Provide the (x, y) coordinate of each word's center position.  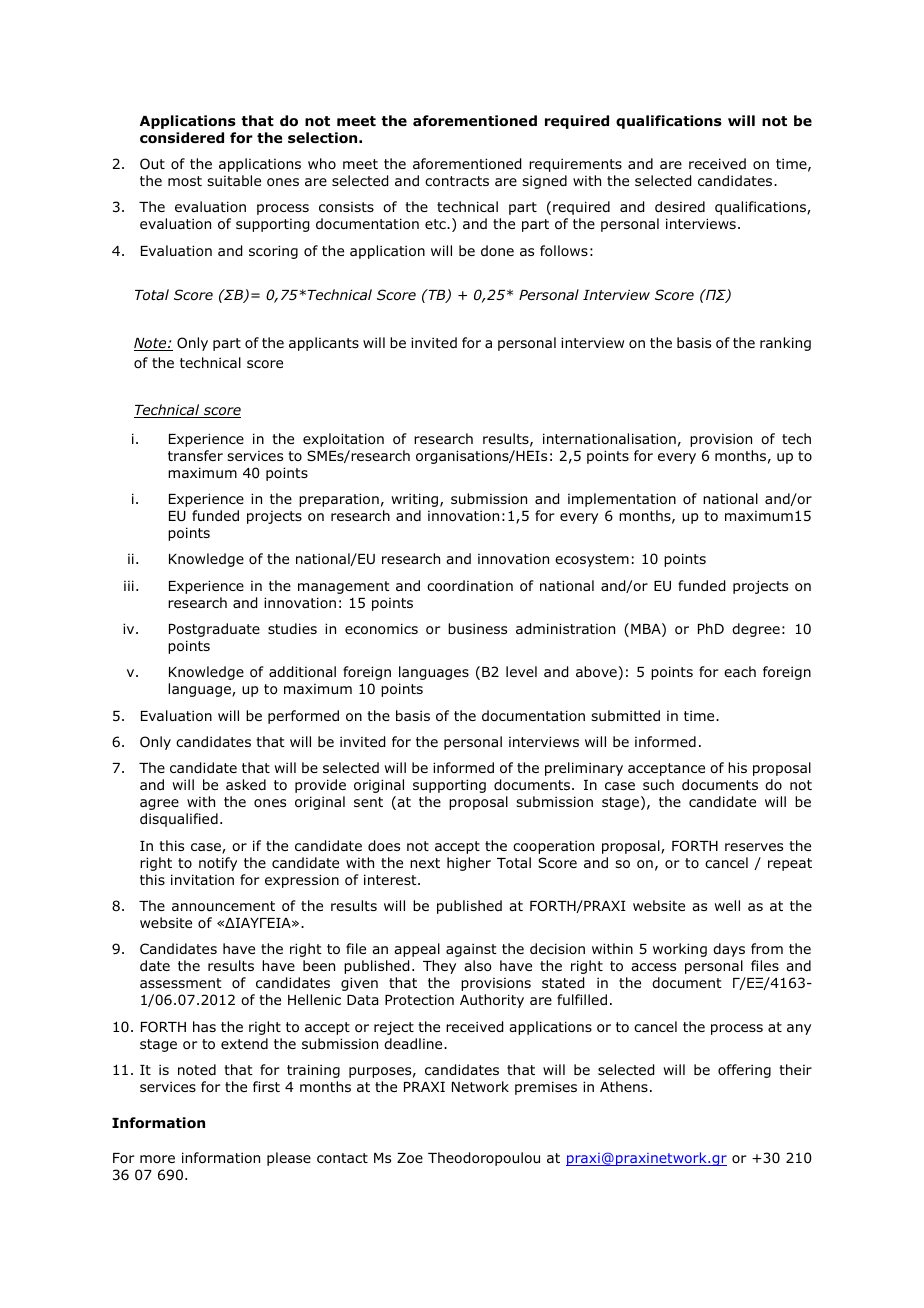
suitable (234, 180)
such (658, 784)
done (497, 250)
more (157, 1159)
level (521, 671)
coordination (470, 586)
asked (246, 784)
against (471, 950)
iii (129, 585)
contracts (457, 181)
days (729, 950)
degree (756, 630)
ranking (785, 344)
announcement (223, 906)
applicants (324, 344)
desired (680, 206)
